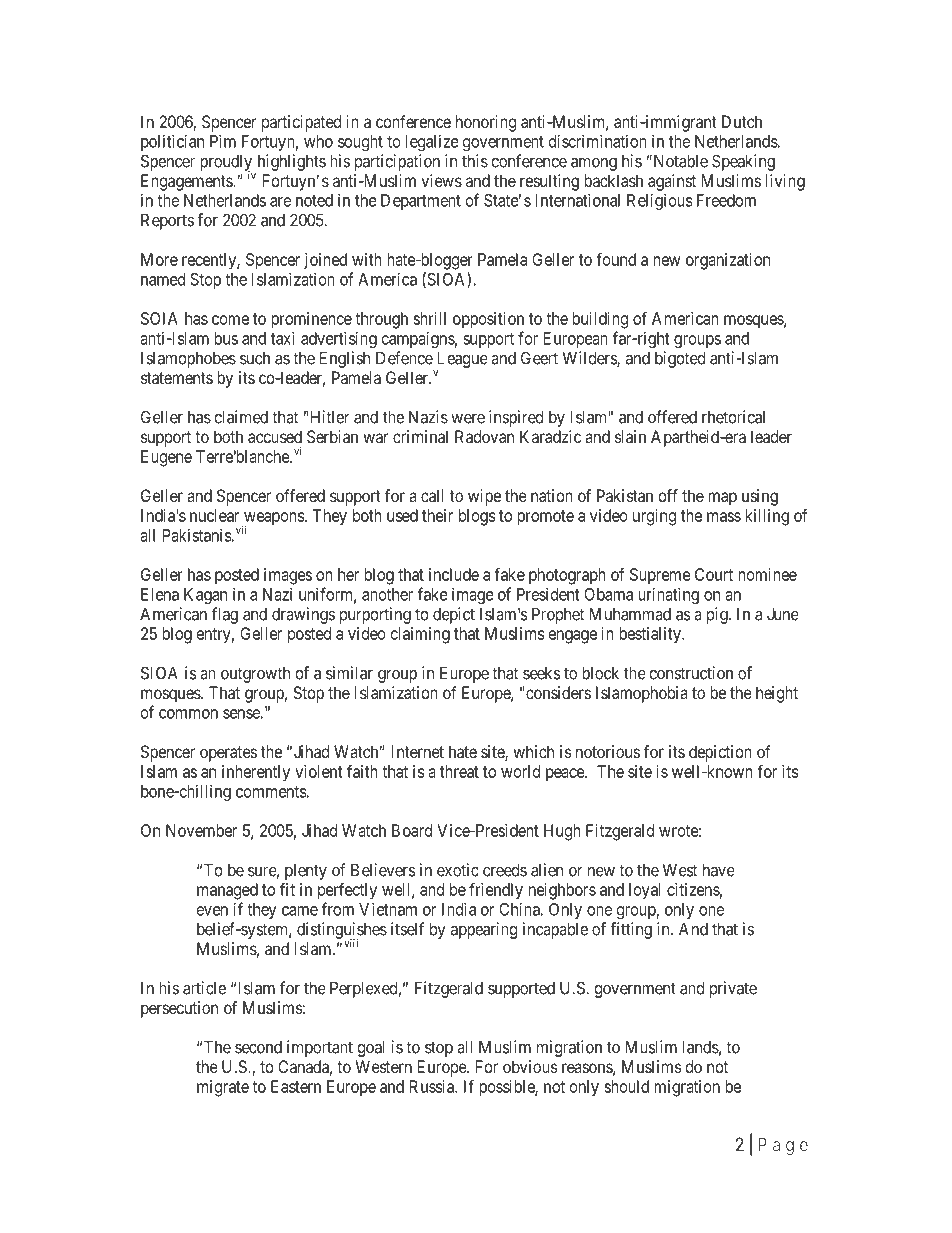 Image resolution: width=952 pixels, height=1233 pixels. What do you see at coordinates (420, 635) in the document?
I see `claiming` at bounding box center [420, 635].
